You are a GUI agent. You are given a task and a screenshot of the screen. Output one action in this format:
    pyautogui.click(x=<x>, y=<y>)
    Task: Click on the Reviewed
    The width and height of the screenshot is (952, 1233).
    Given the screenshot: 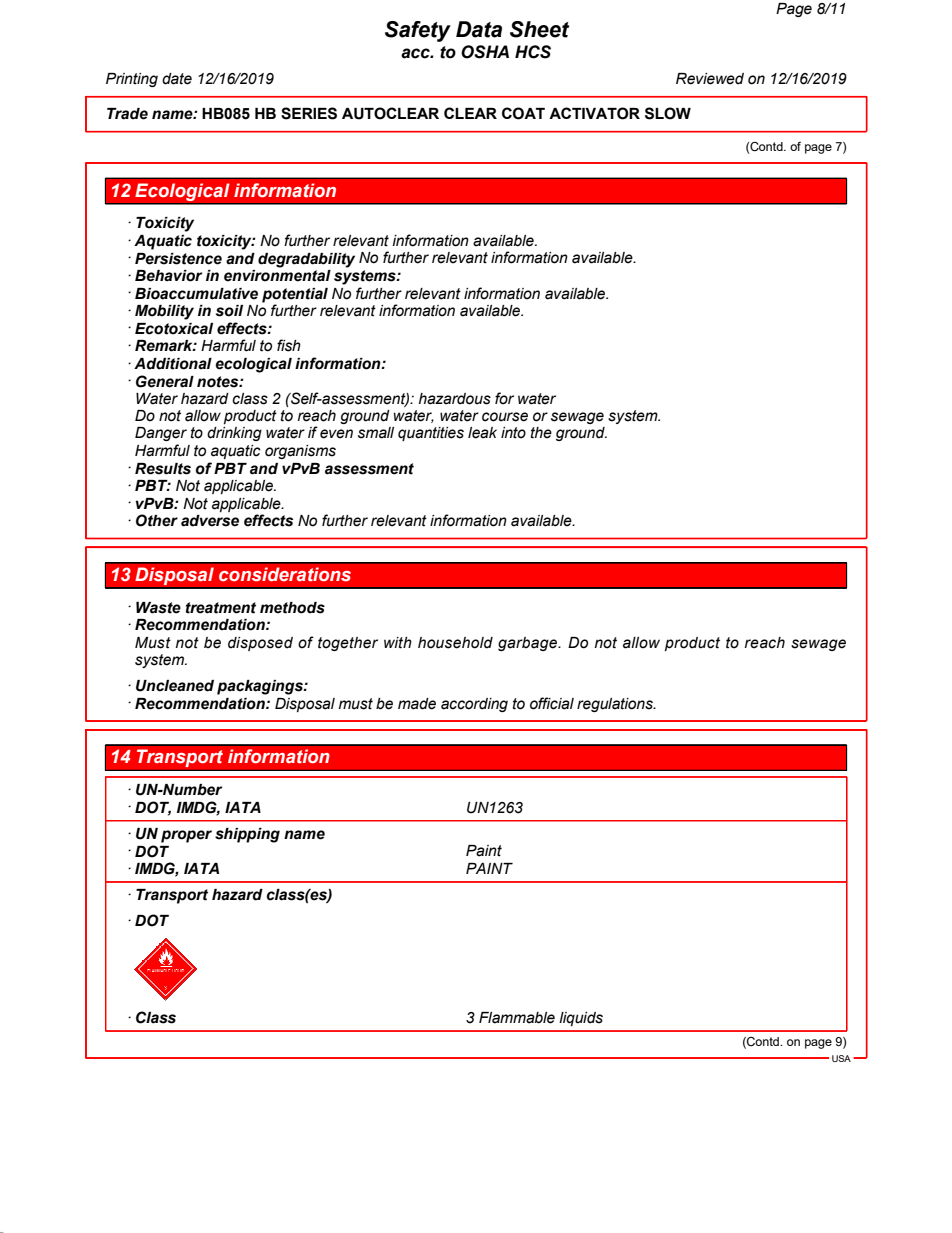 What is the action you would take?
    pyautogui.click(x=710, y=79)
